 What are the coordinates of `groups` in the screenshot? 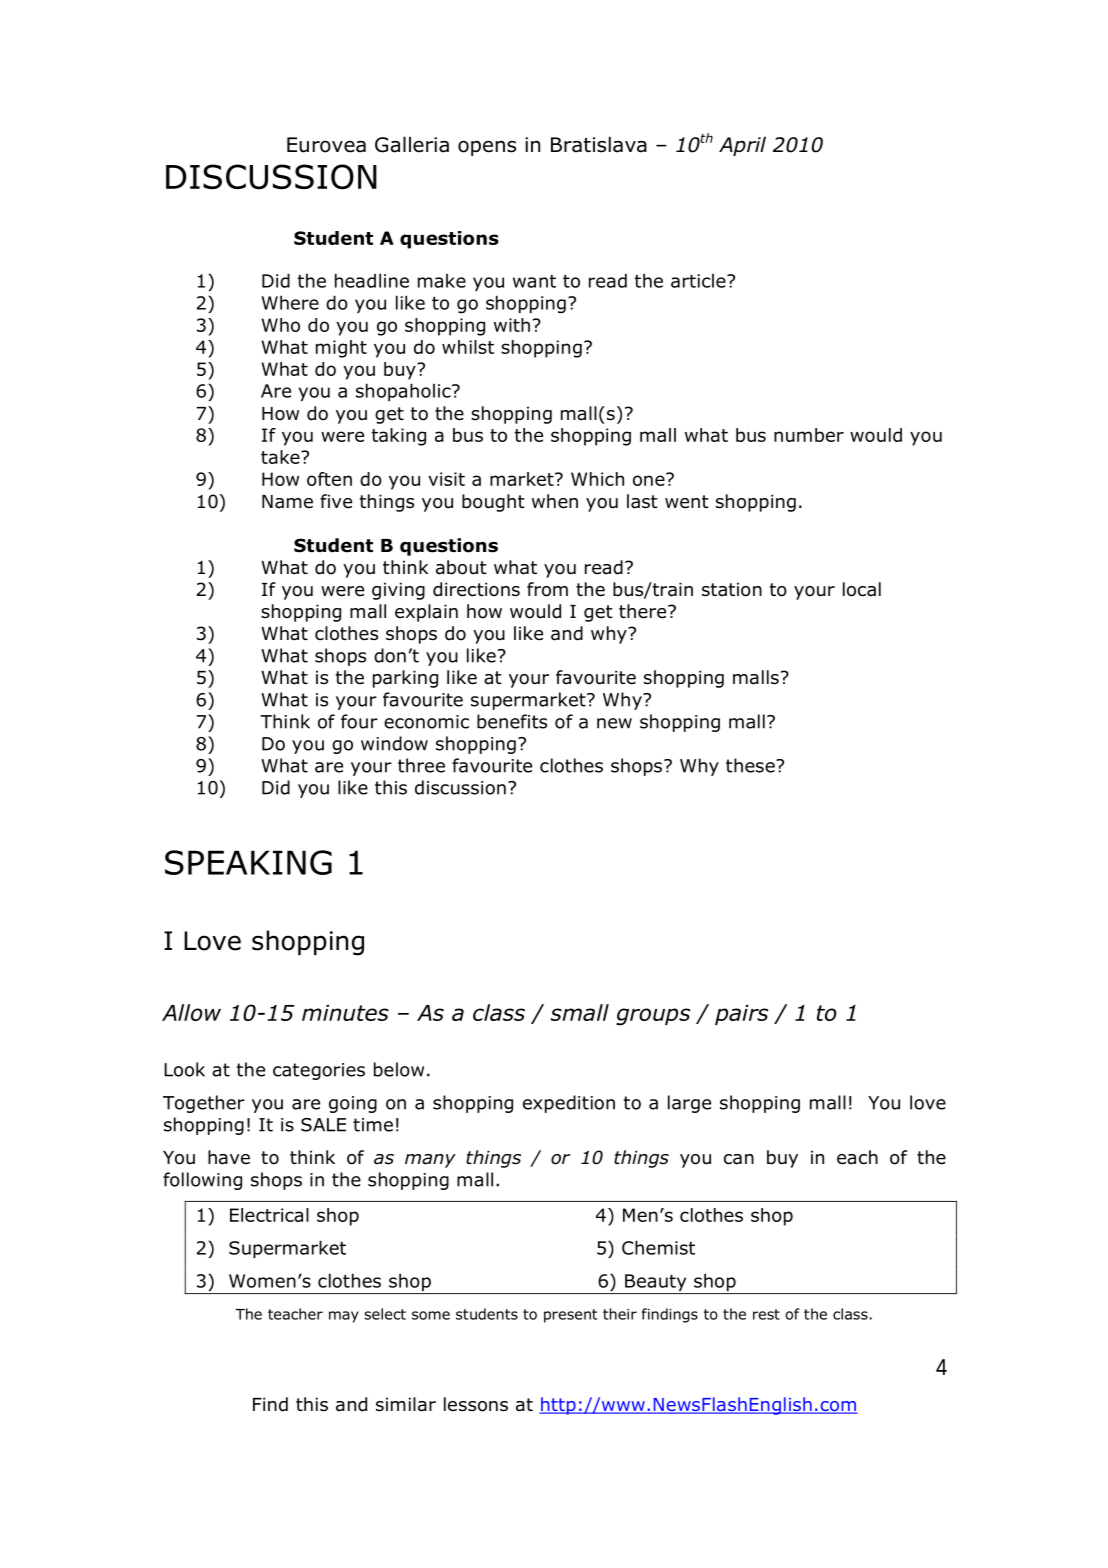 It's located at (653, 1017).
